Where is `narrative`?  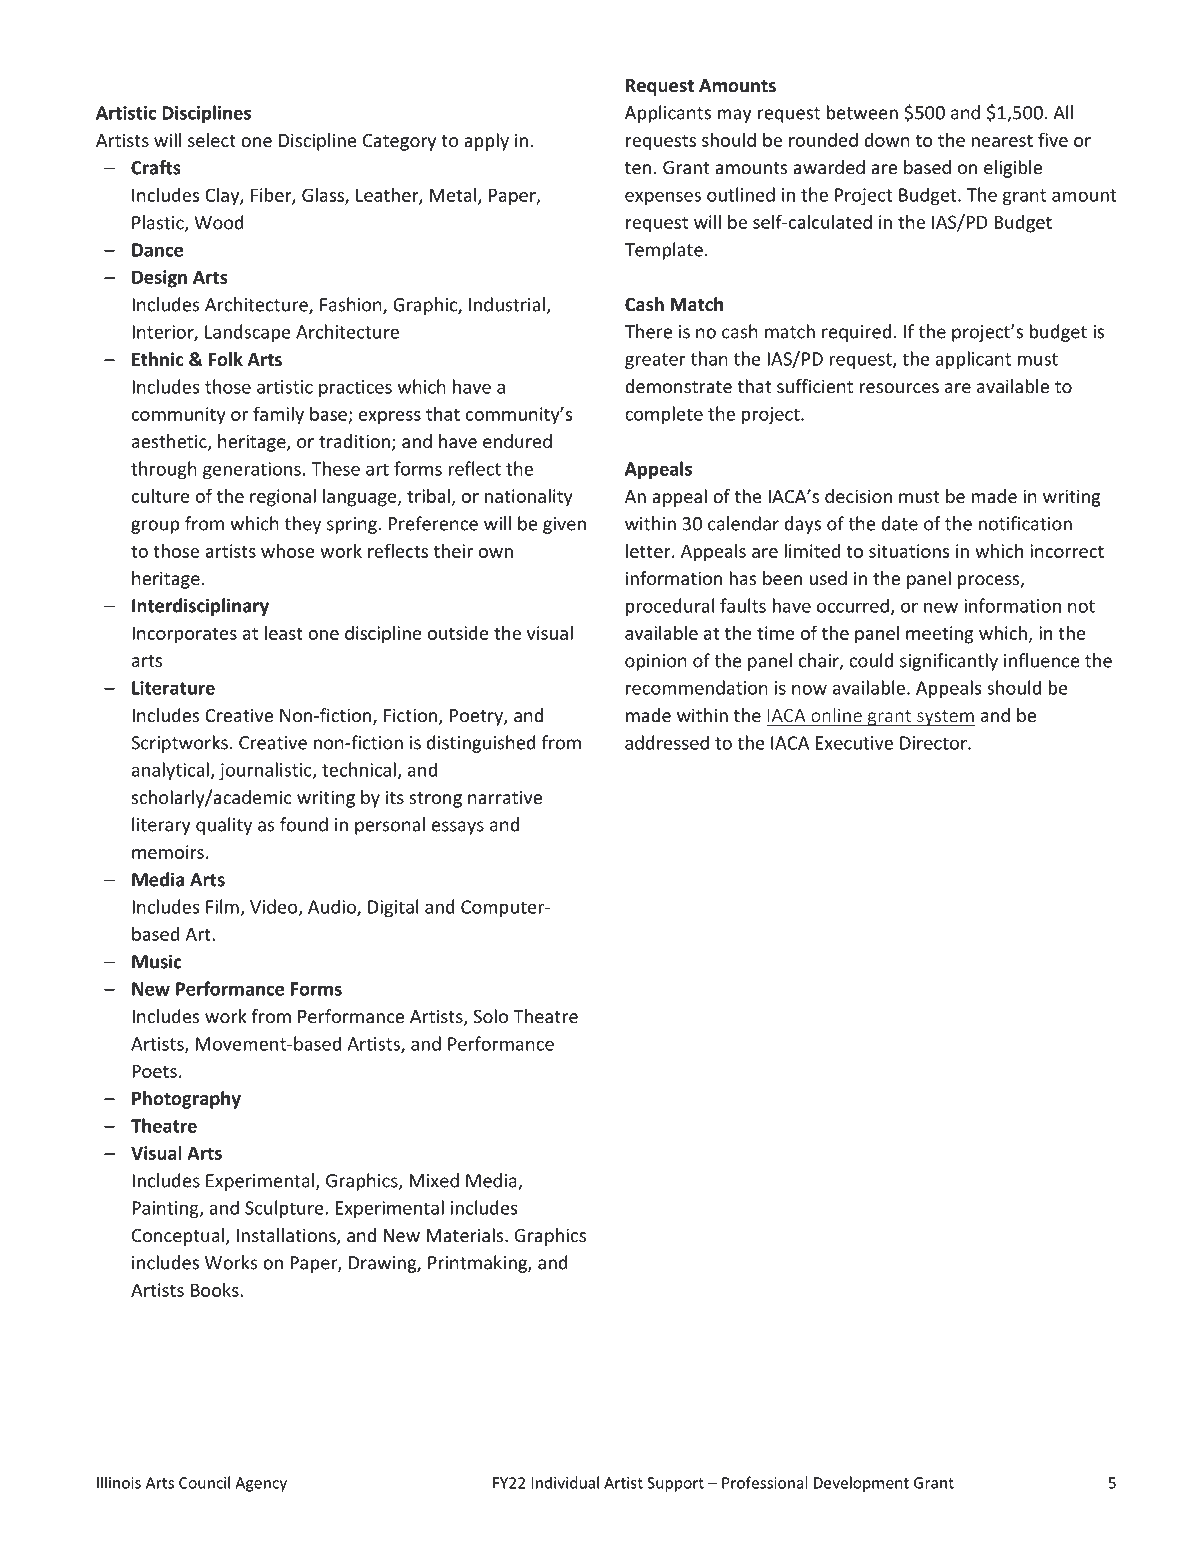
narrative is located at coordinates (505, 797).
